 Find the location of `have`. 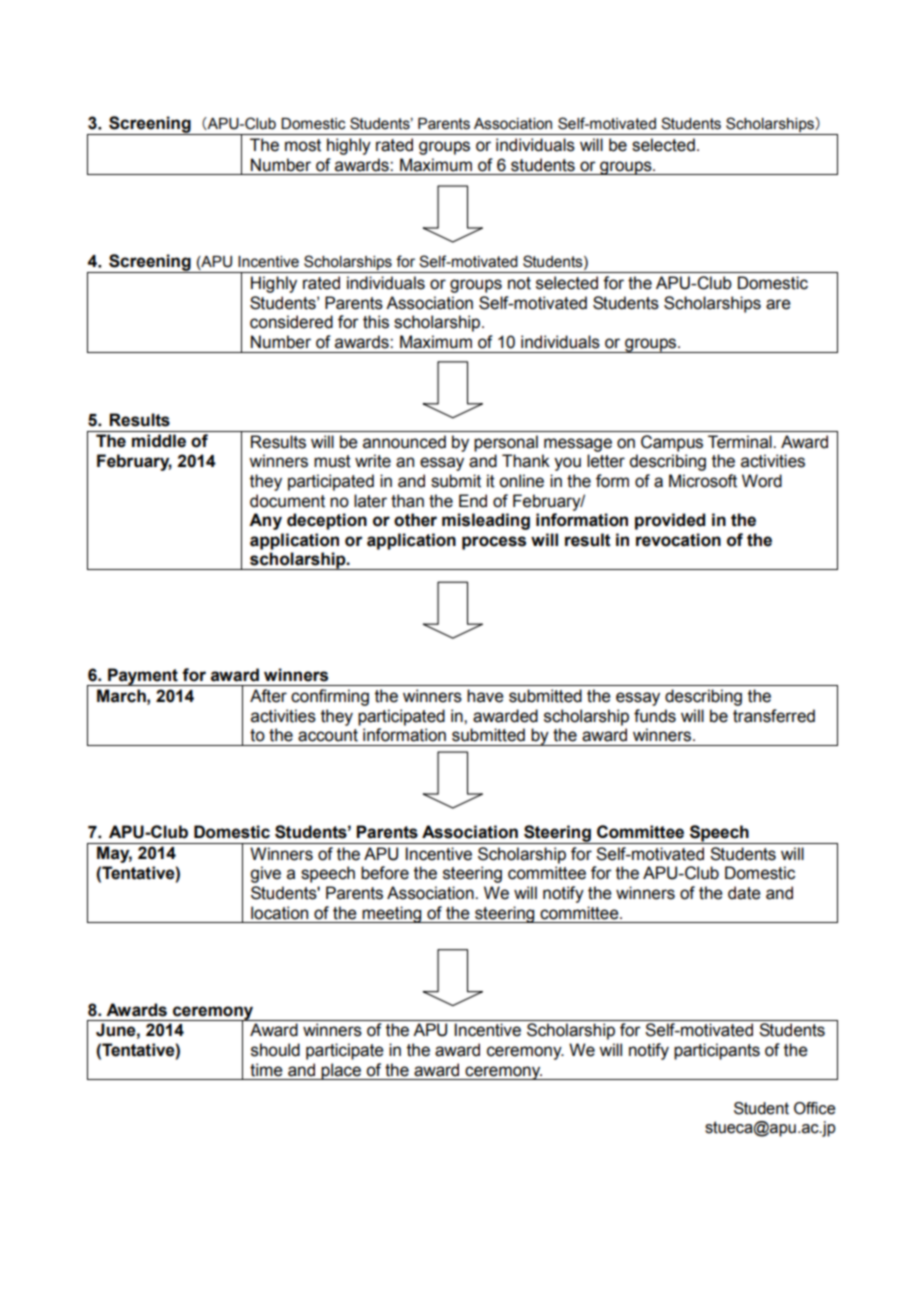

have is located at coordinates (485, 696).
